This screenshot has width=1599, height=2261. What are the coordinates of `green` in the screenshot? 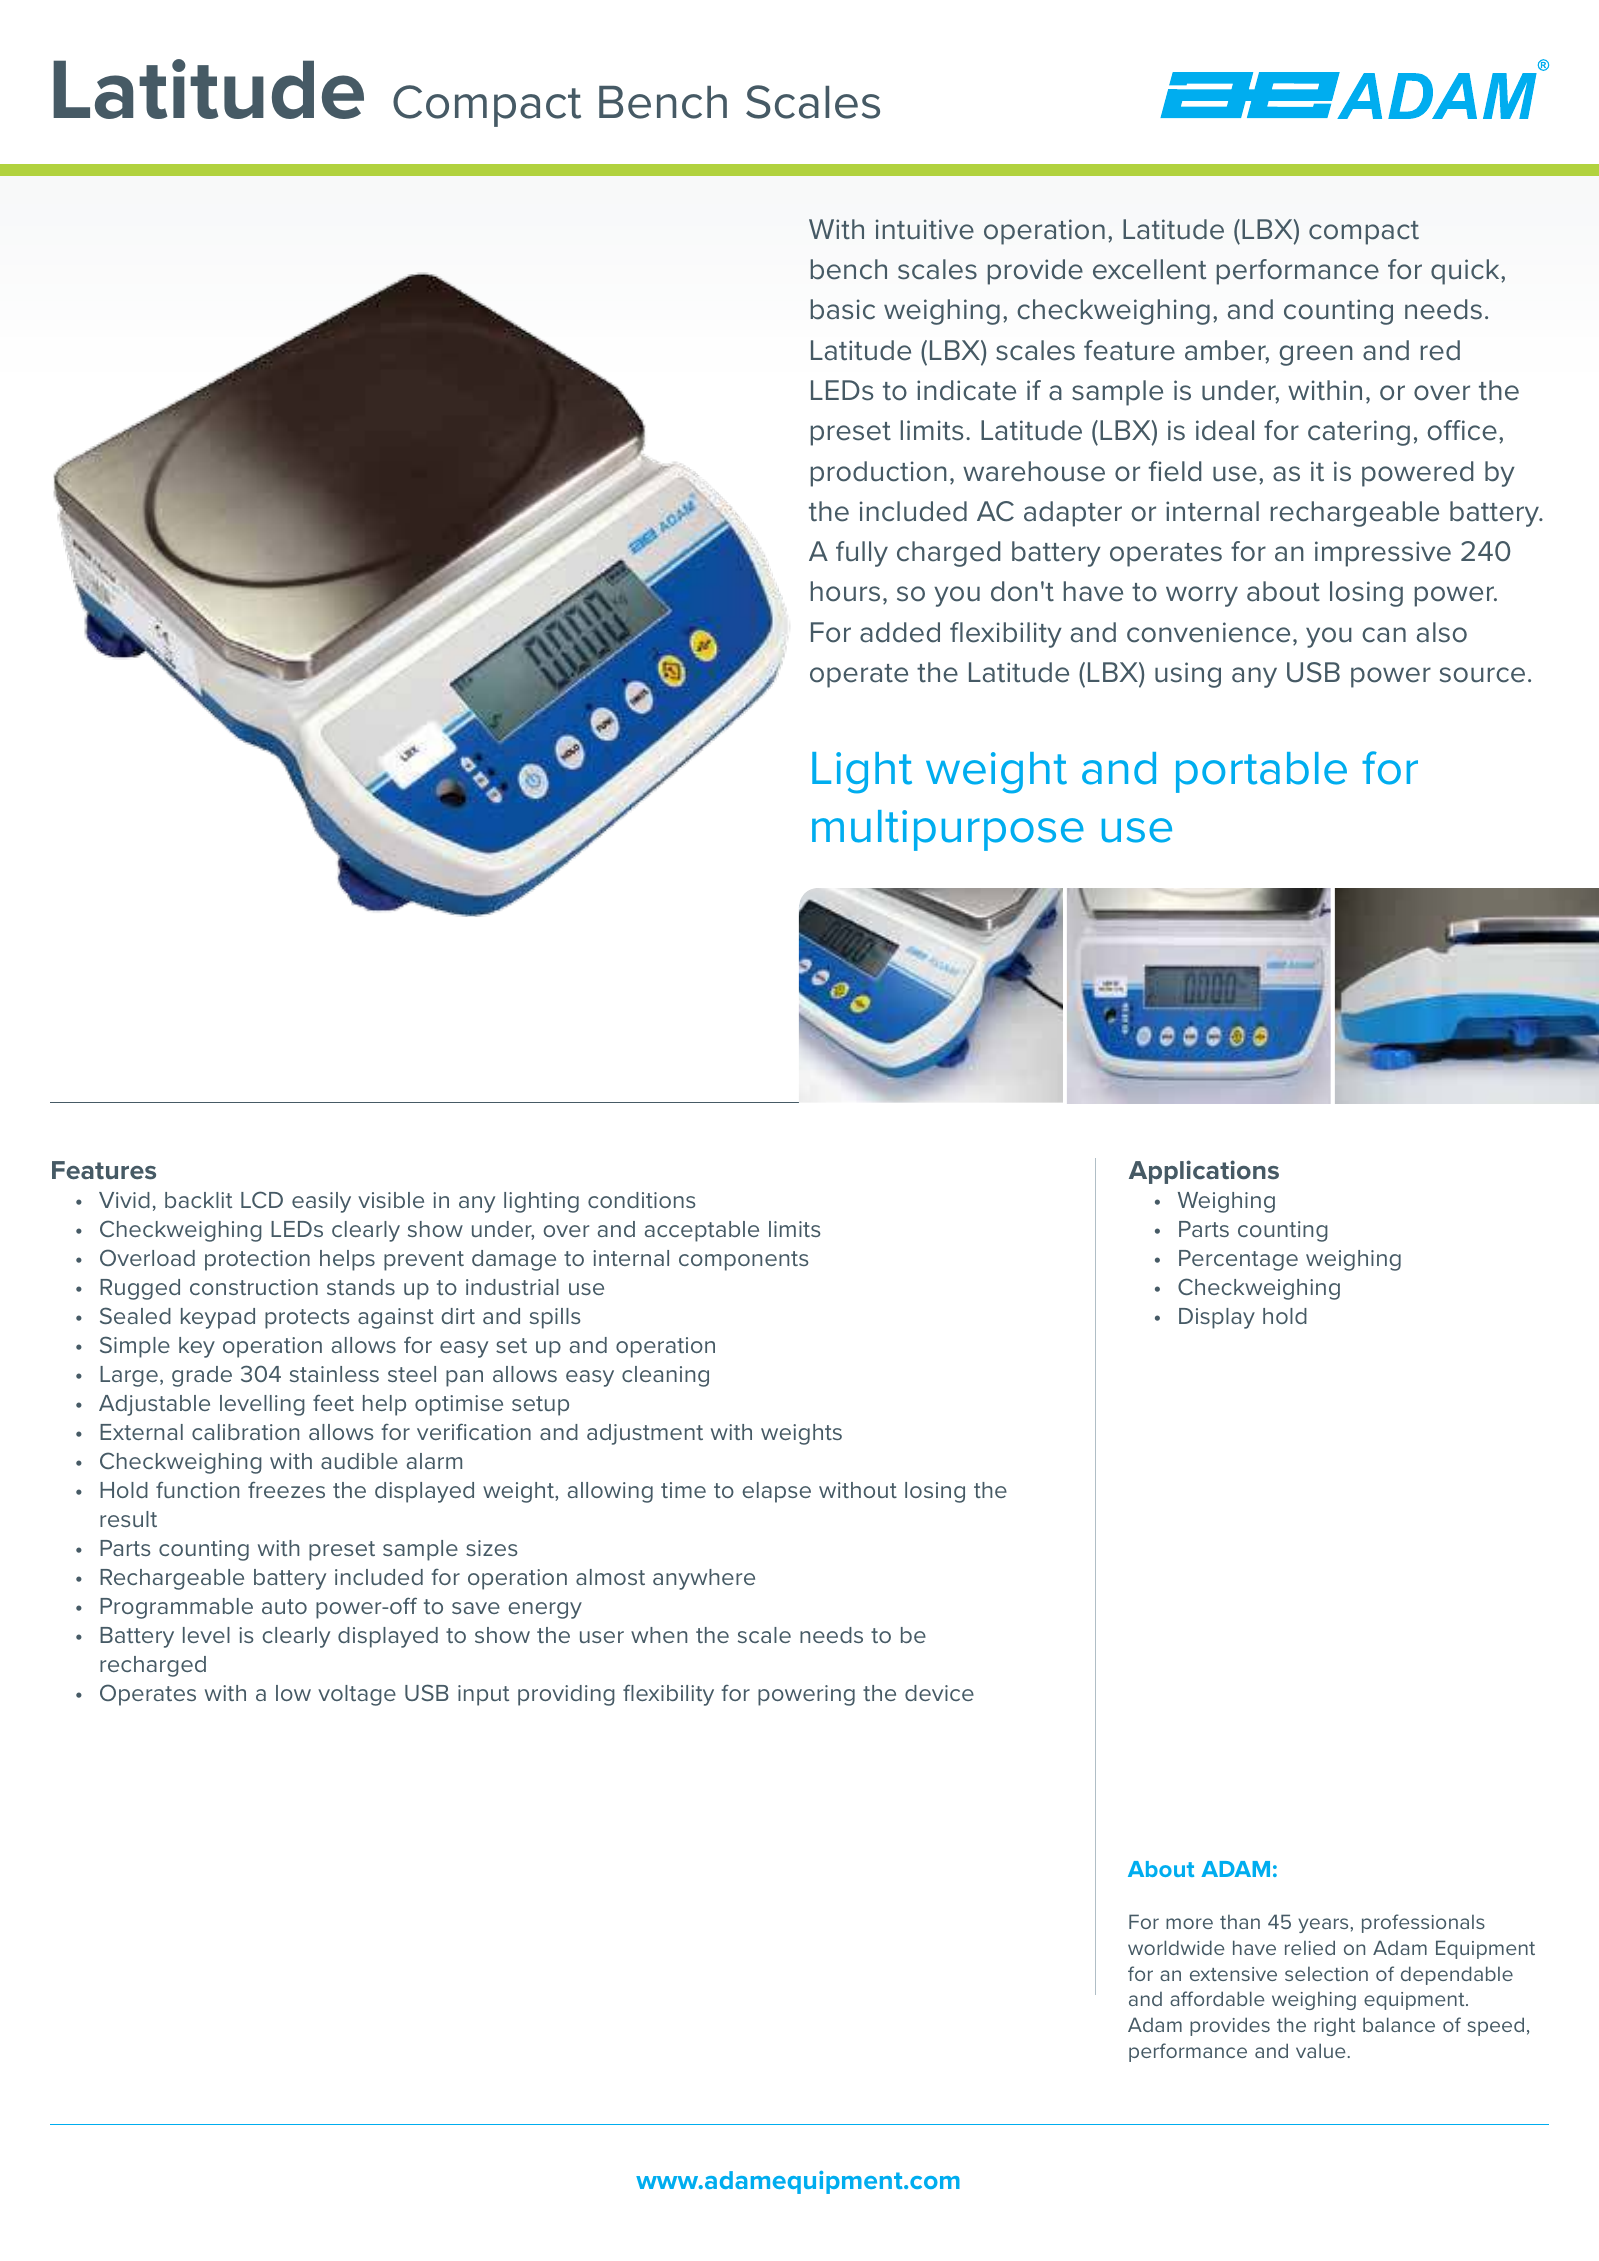 It's located at (1316, 355).
